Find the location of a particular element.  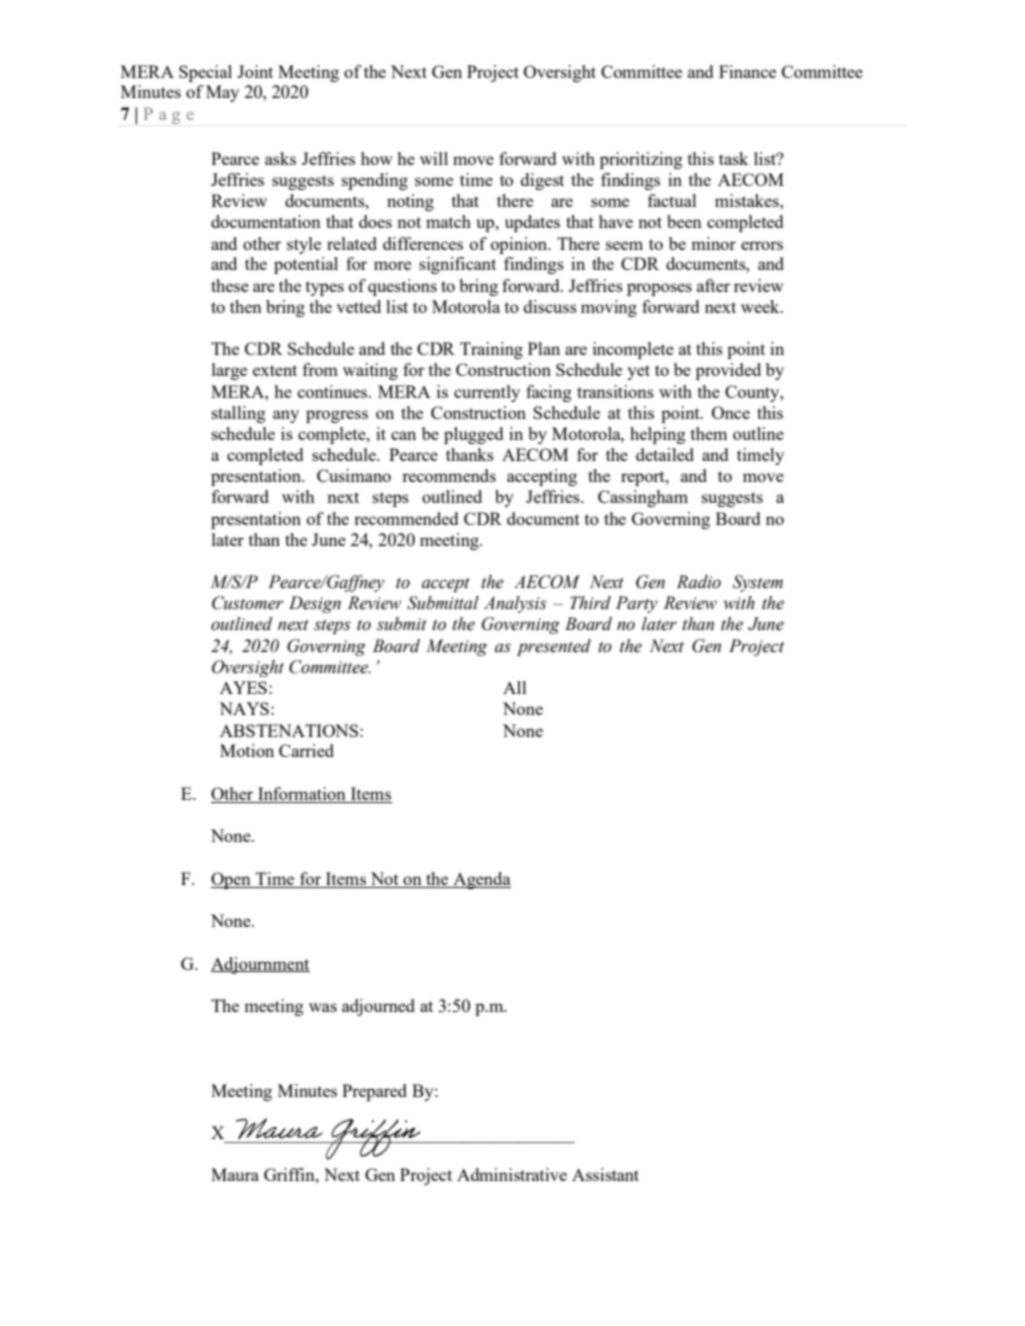

presented is located at coordinates (554, 647).
